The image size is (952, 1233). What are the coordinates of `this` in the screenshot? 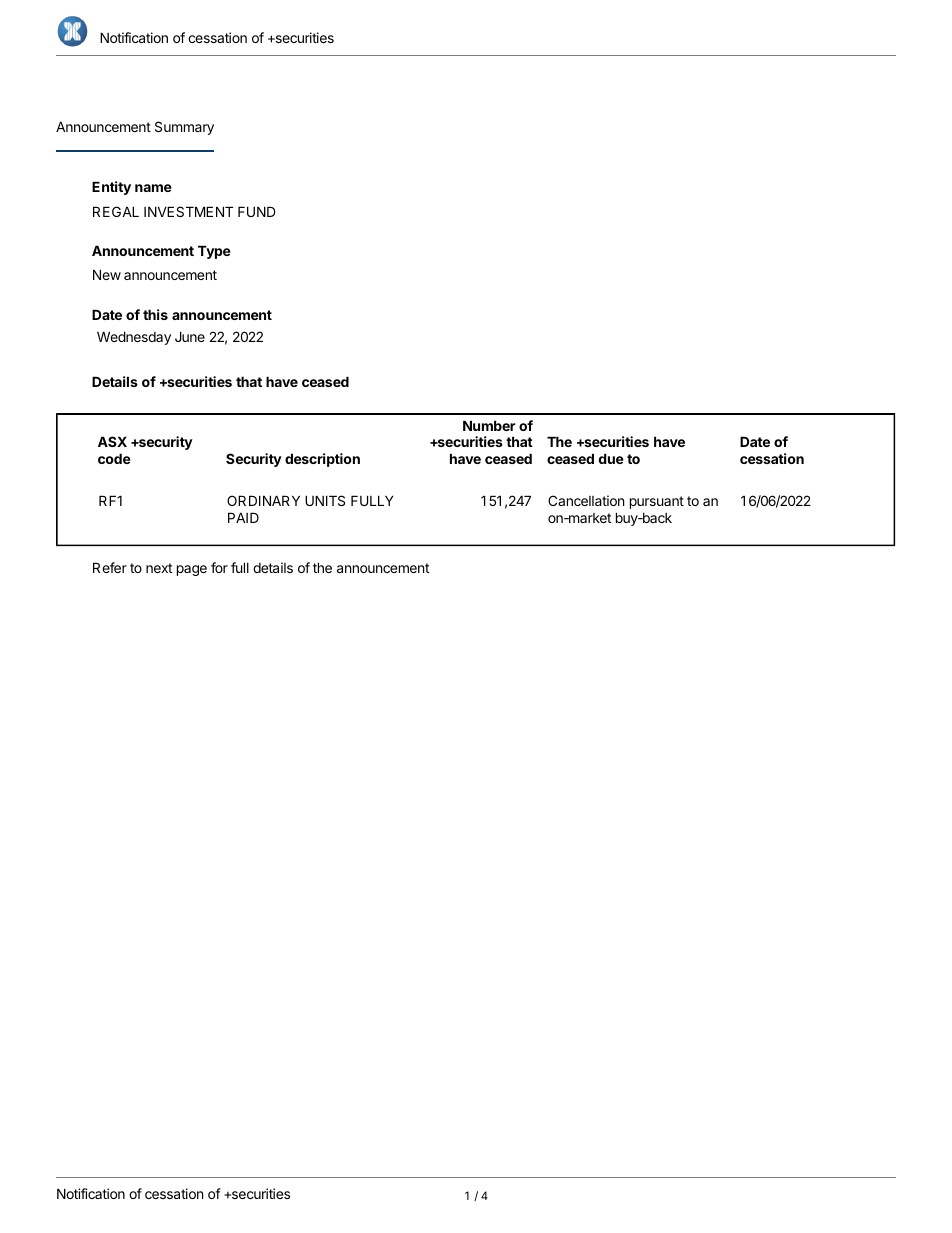 It's located at (155, 314).
